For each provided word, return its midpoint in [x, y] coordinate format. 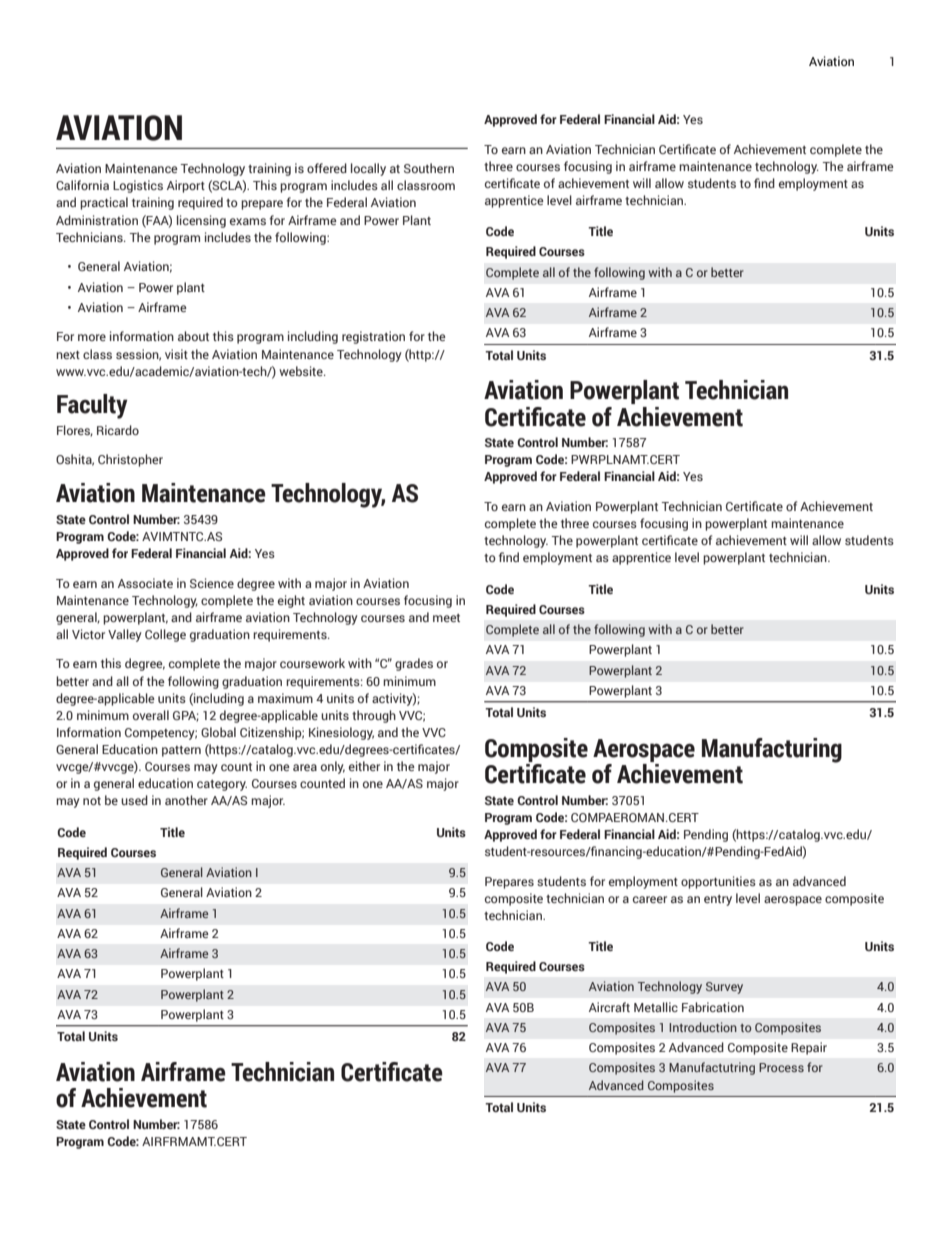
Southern [429, 168]
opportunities [718, 882]
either [364, 766]
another [186, 800]
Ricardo [118, 430]
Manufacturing [772, 750]
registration [373, 337]
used [134, 800]
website [302, 371]
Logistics [138, 186]
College [165, 635]
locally [368, 169]
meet [446, 618]
